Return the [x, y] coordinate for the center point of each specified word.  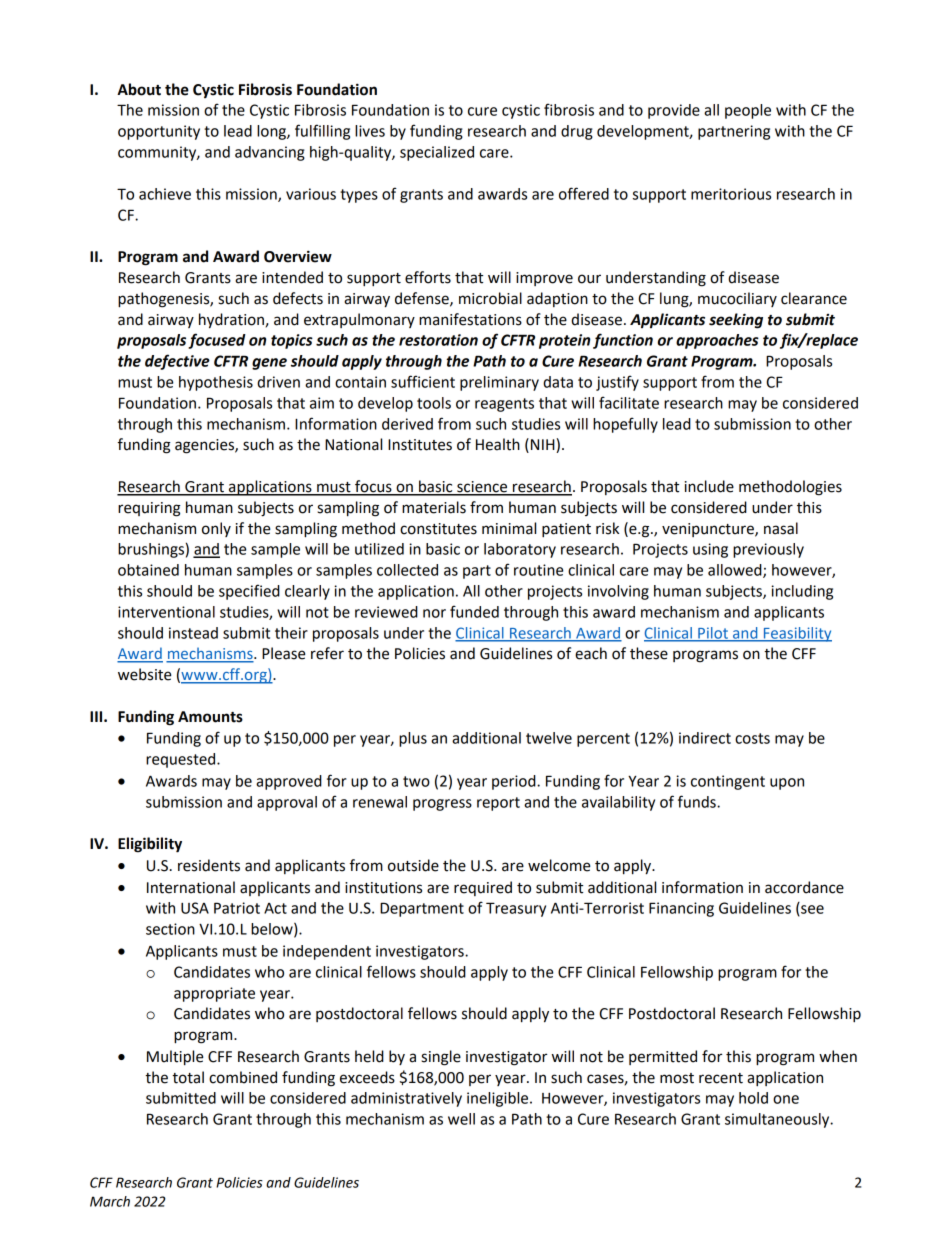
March [110, 1201]
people [748, 111]
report [498, 804]
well [461, 1119]
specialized [437, 153]
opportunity [159, 132]
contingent [728, 782]
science [482, 488]
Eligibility [150, 845]
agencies [205, 446]
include [709, 486]
